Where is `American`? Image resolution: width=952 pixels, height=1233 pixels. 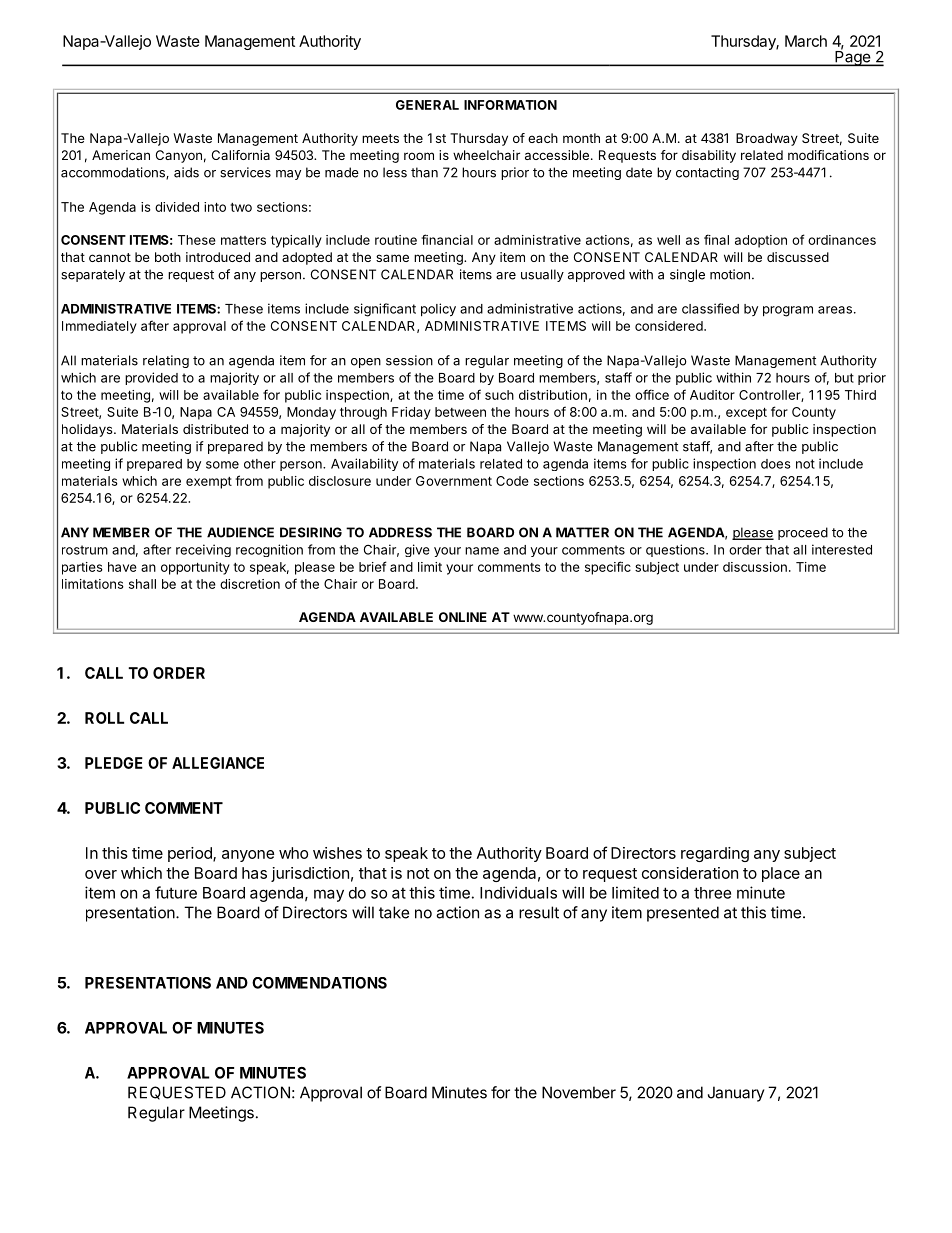 American is located at coordinates (121, 155).
